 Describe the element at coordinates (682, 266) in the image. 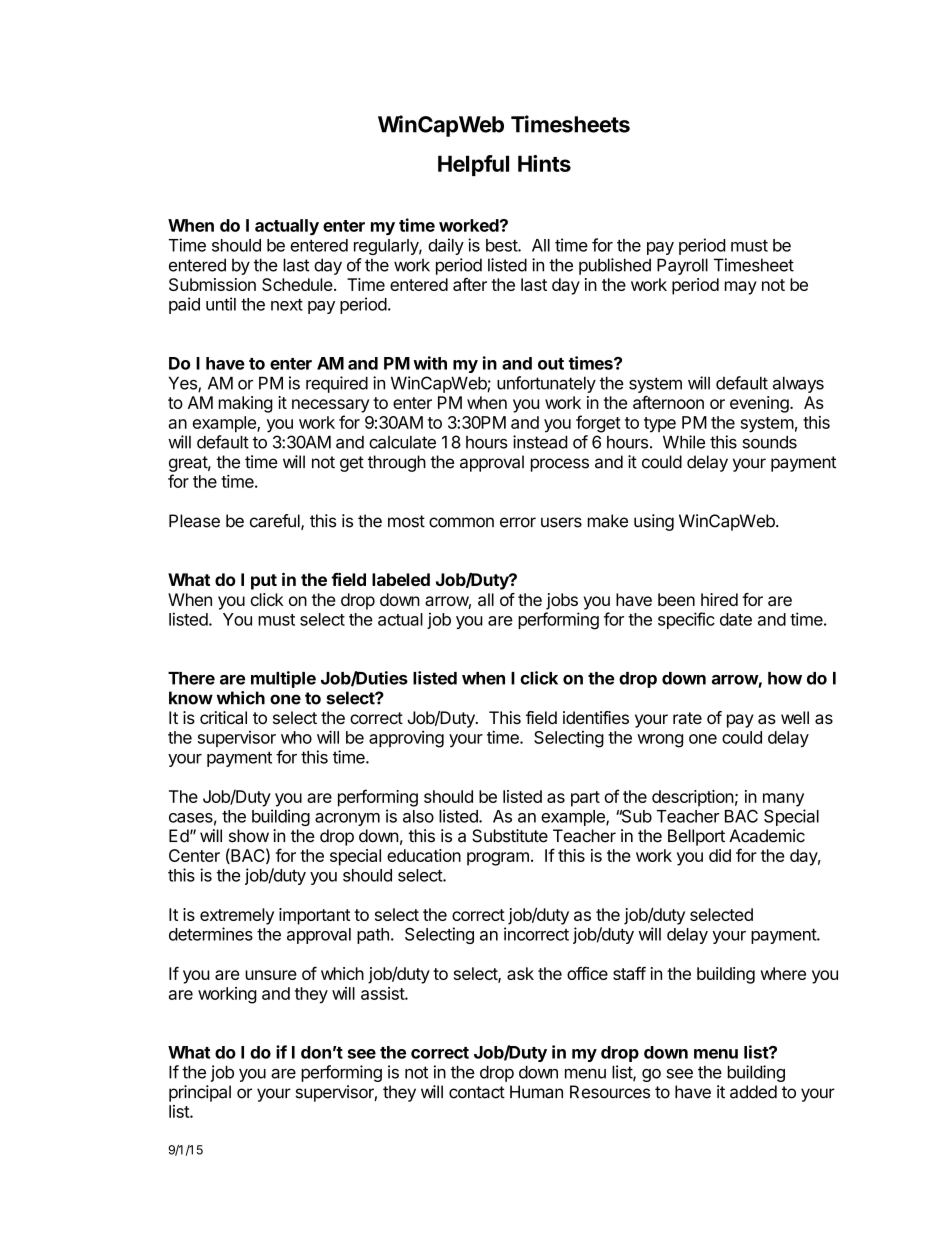

I see `Payroll` at that location.
